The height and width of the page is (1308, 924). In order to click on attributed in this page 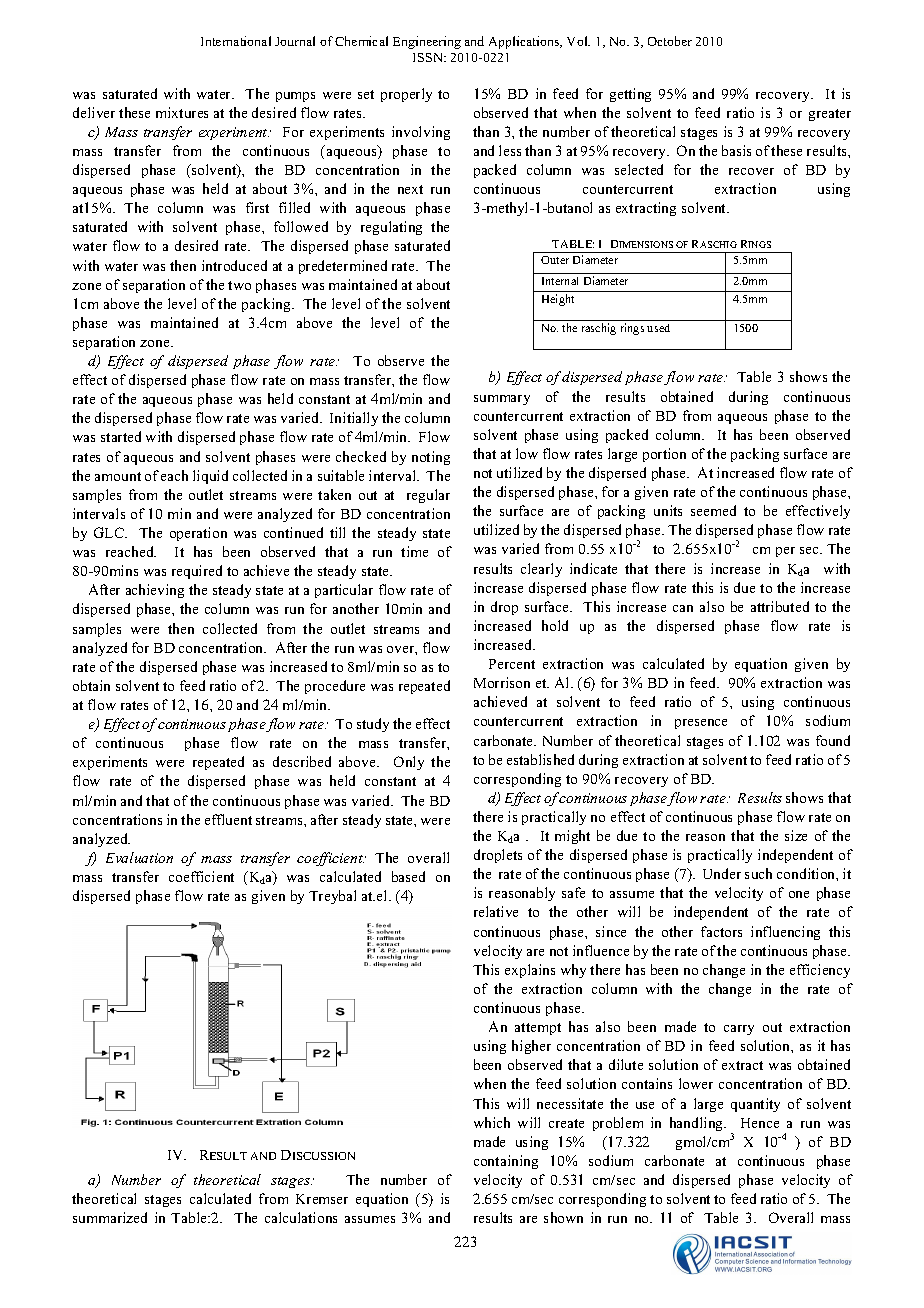, I will do `click(780, 606)`.
